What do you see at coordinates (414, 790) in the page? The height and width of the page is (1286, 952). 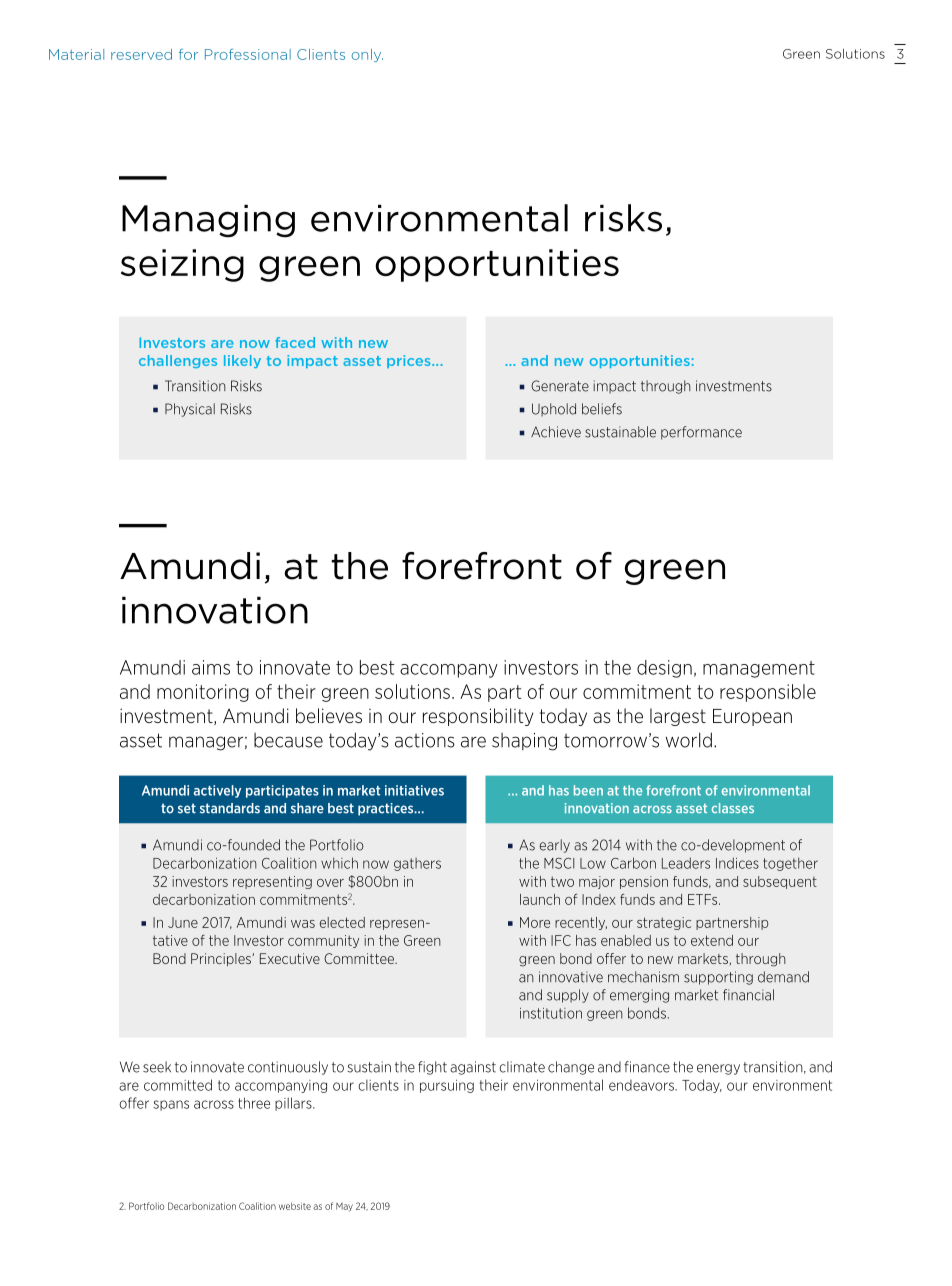 I see `initiatives` at bounding box center [414, 790].
